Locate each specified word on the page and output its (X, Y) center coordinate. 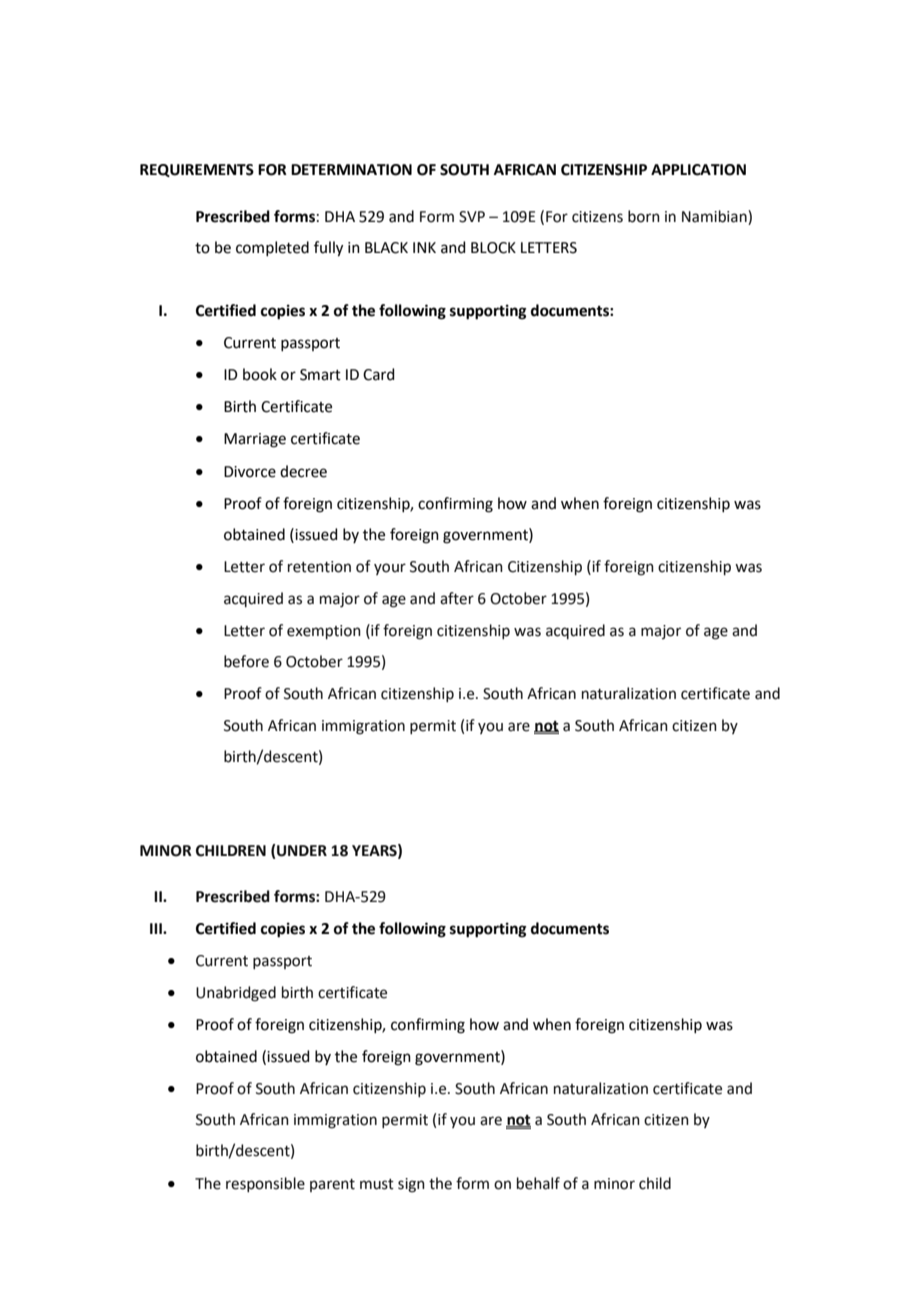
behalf (538, 1183)
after (457, 598)
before (246, 661)
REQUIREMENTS (197, 170)
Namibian (715, 216)
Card (379, 374)
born (644, 216)
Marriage (255, 440)
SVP (472, 217)
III (157, 928)
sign (411, 1185)
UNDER (302, 851)
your (390, 569)
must (377, 1184)
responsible (265, 1184)
